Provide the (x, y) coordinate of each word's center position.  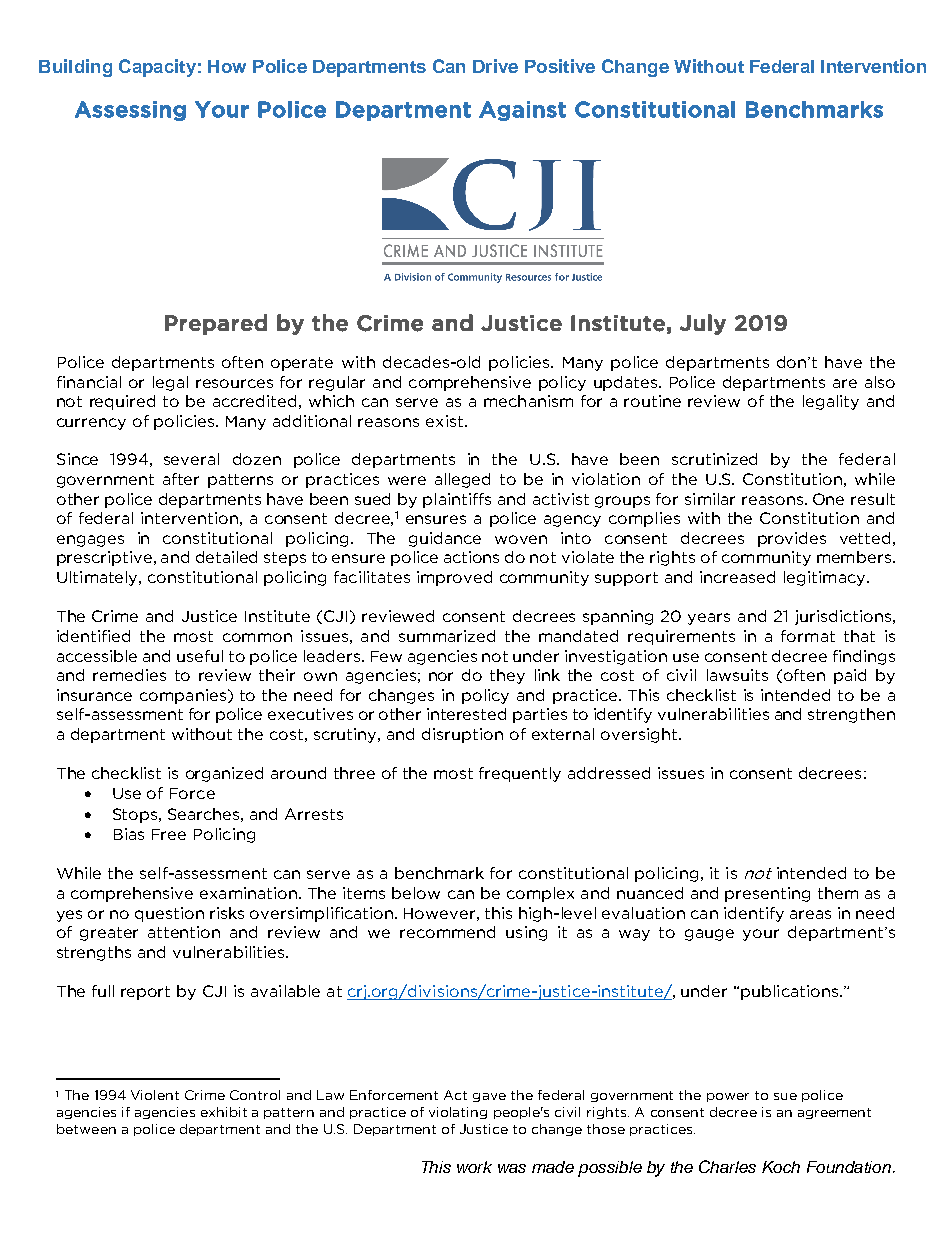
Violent (155, 1095)
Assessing (130, 111)
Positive (560, 66)
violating (458, 1113)
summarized (447, 636)
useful (200, 656)
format (808, 636)
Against (522, 111)
